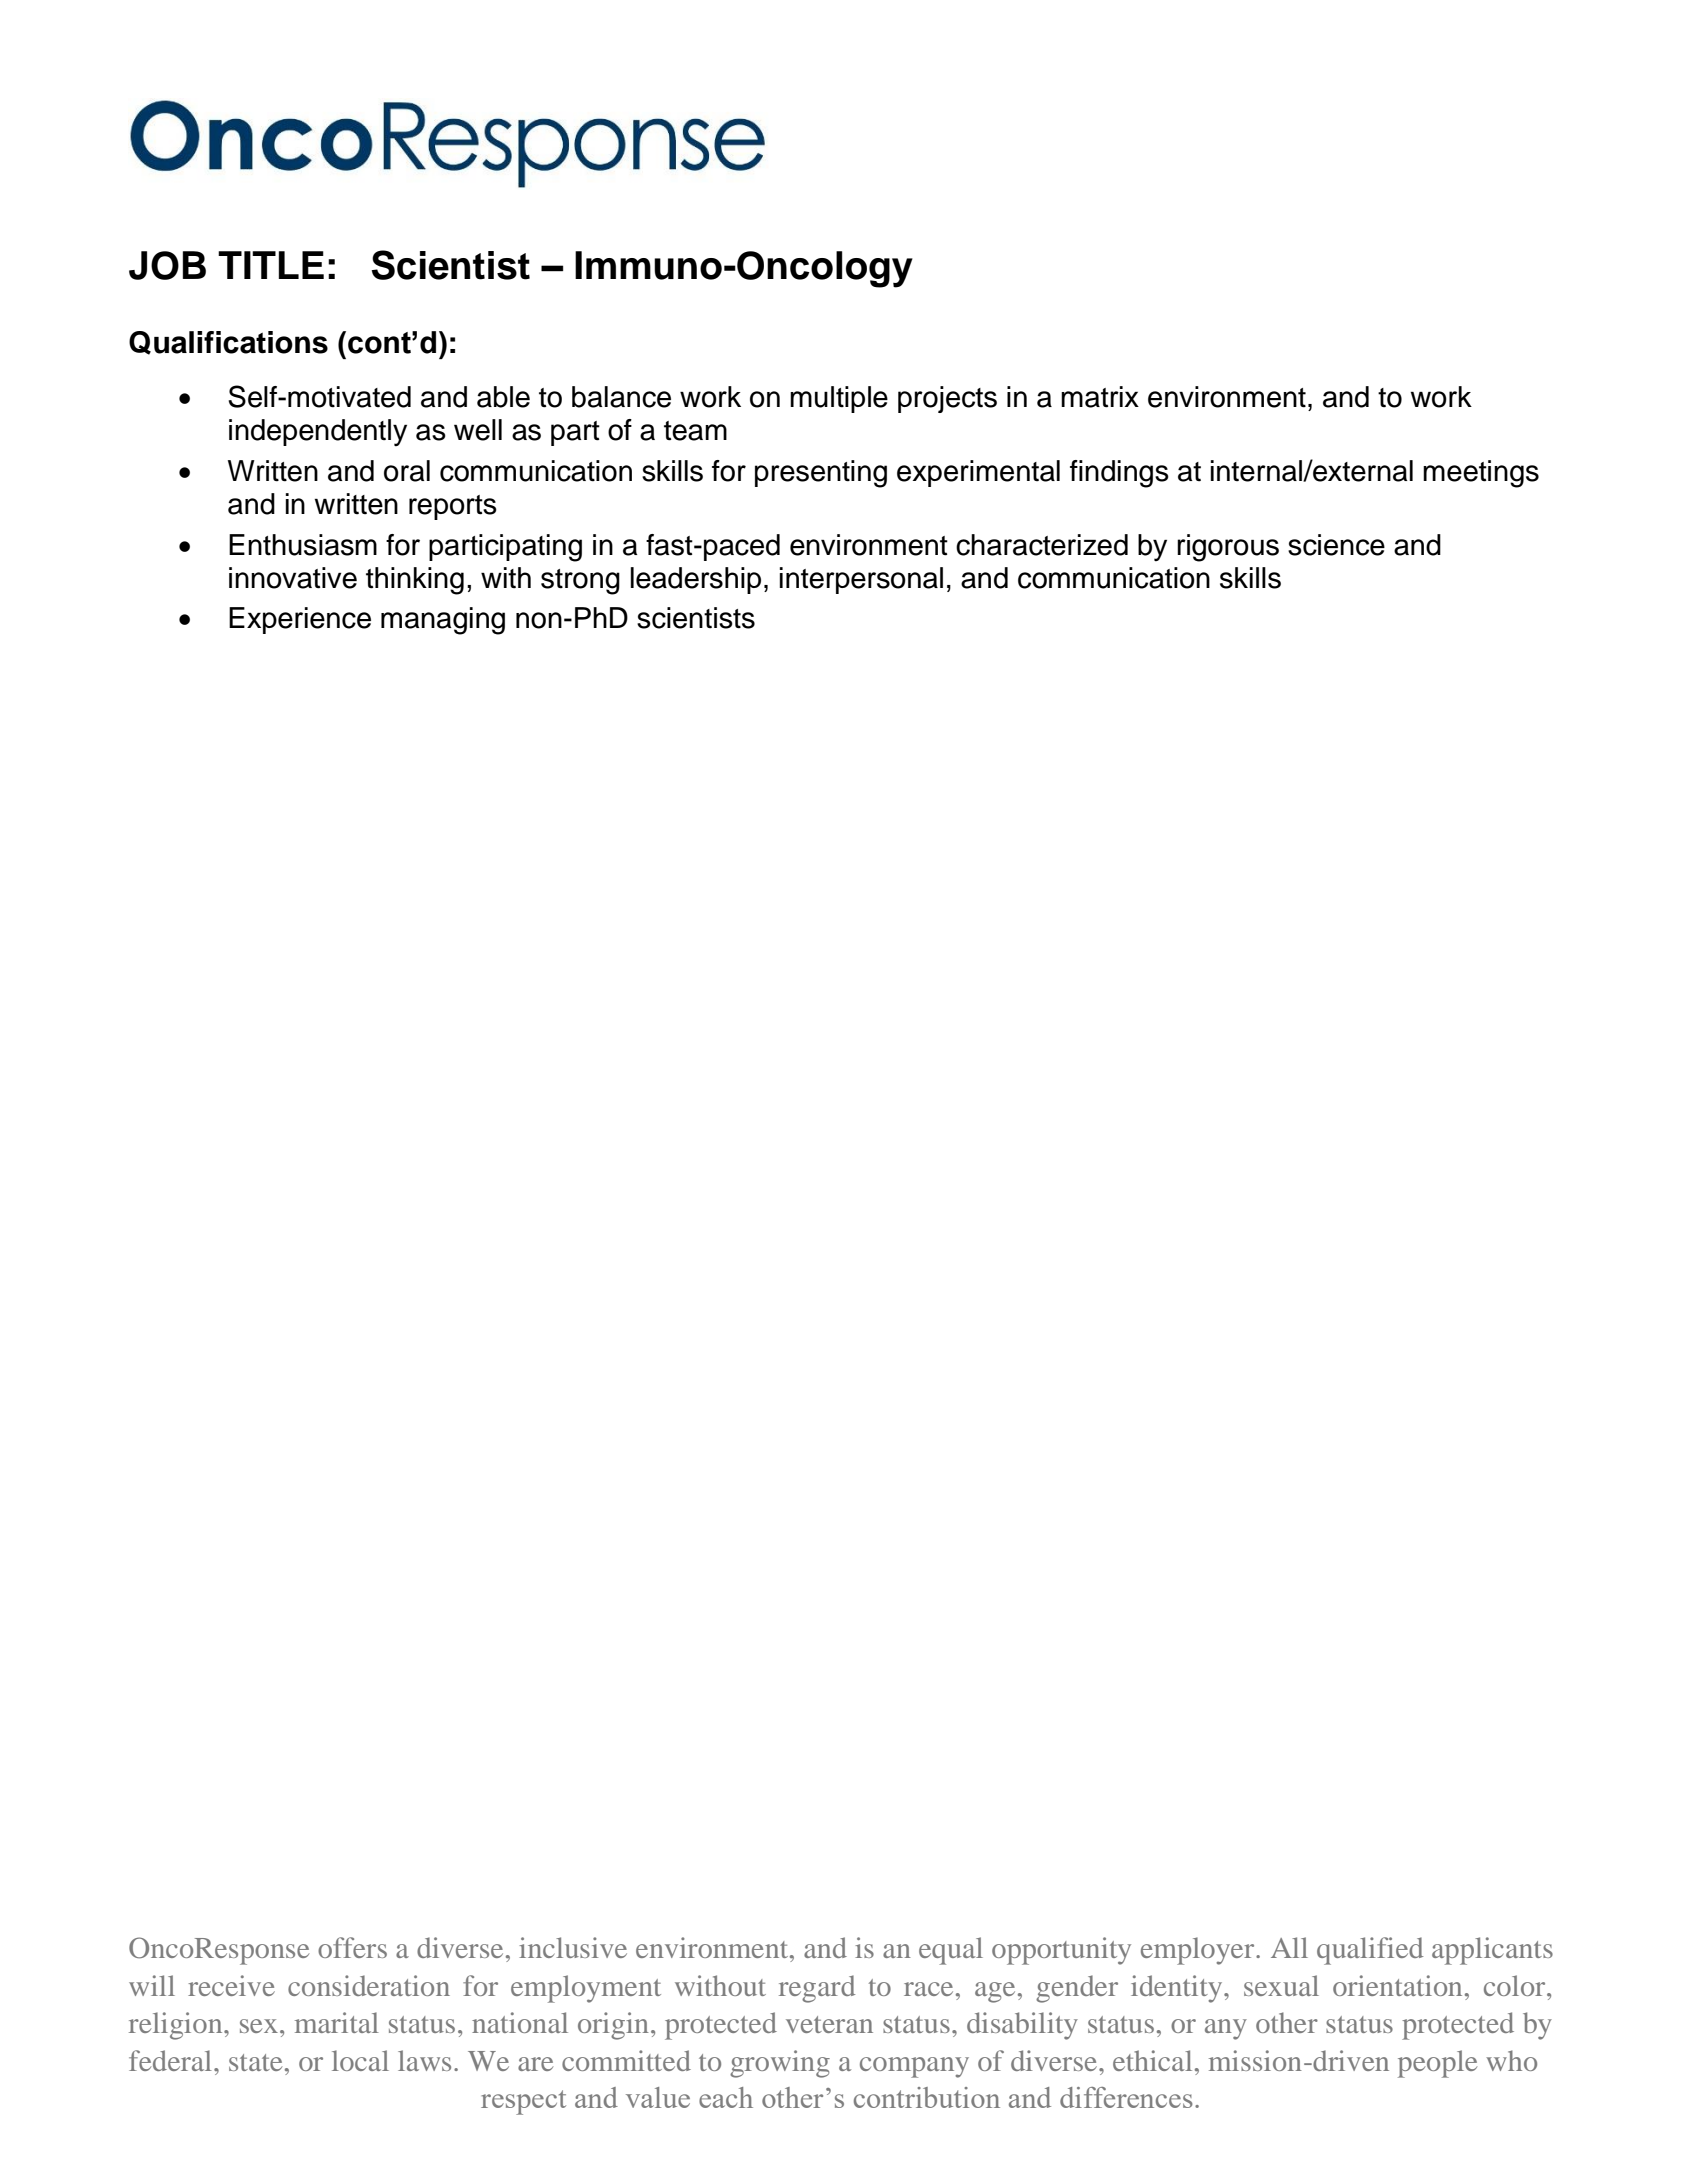 Image resolution: width=1682 pixels, height=2176 pixels. I want to click on meetings, so click(1481, 474).
